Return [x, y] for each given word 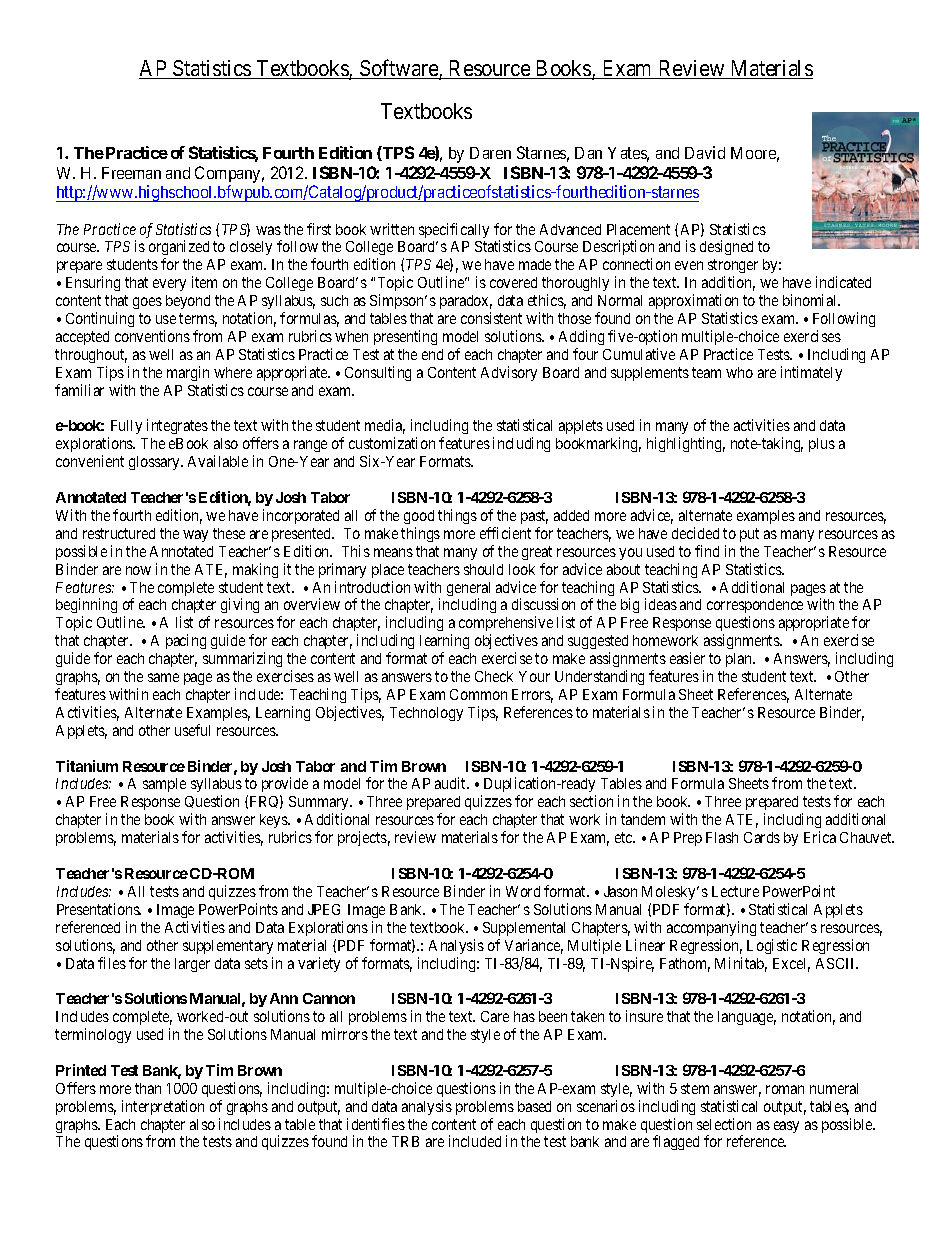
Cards [762, 837]
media [385, 426]
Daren [490, 153]
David [705, 152]
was [268, 230]
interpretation [163, 1107]
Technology [426, 714]
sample [164, 785]
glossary [155, 463]
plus [822, 445]
